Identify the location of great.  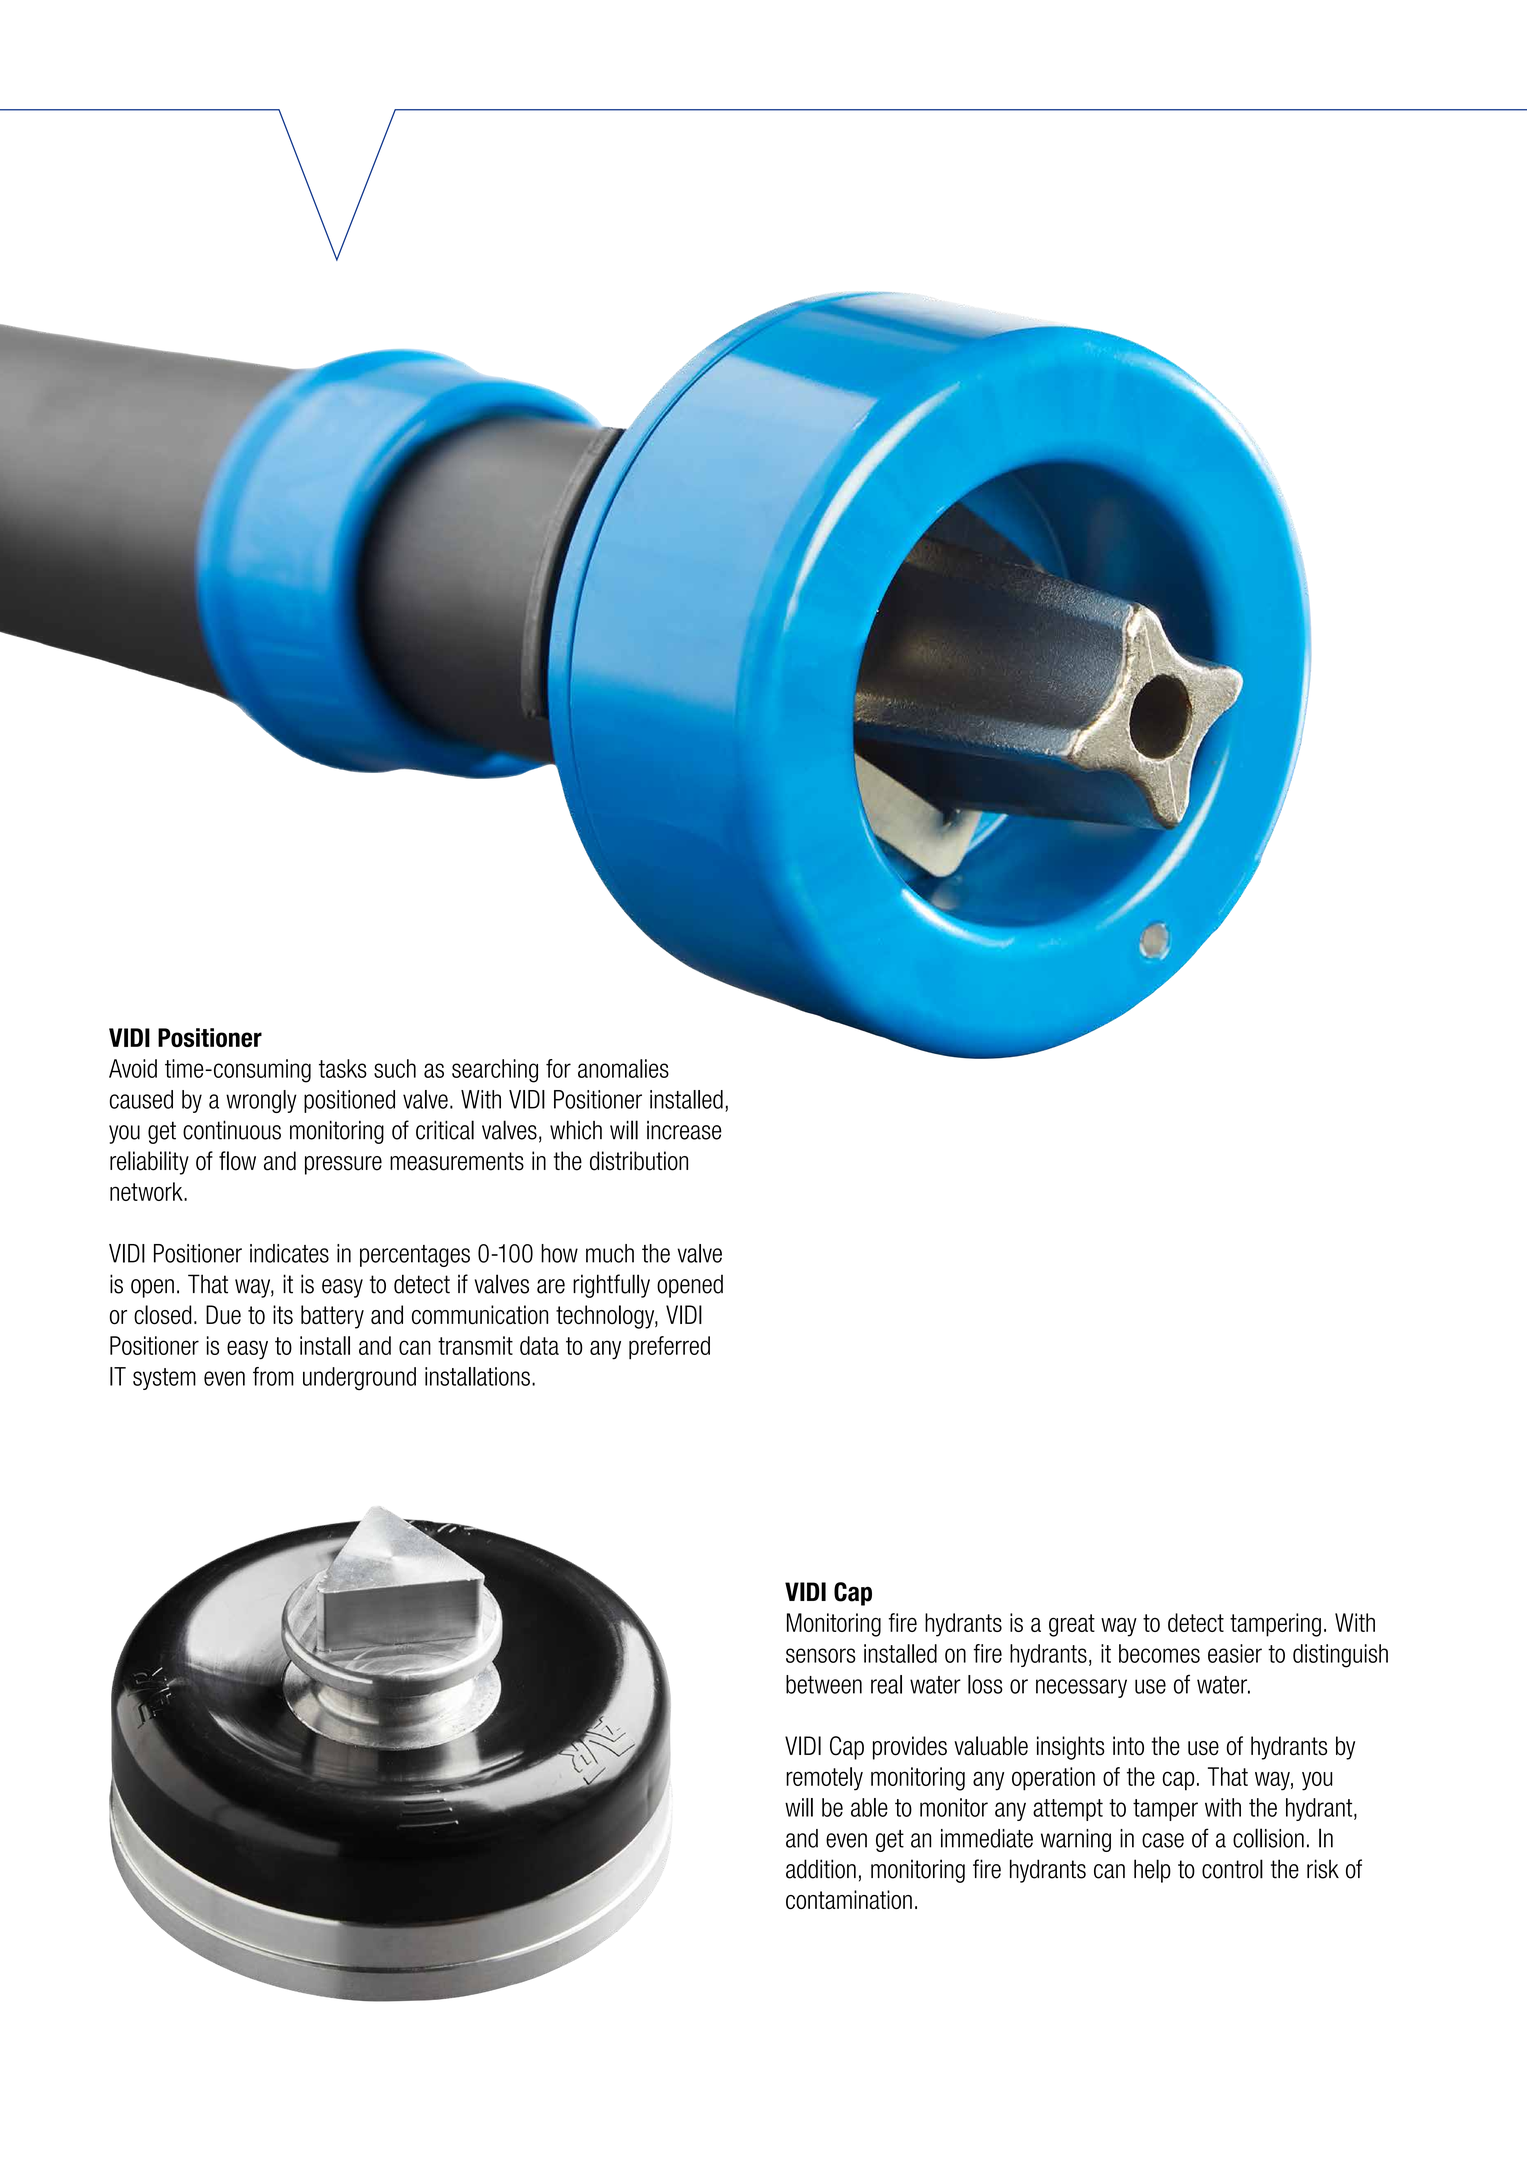
(1072, 1625).
